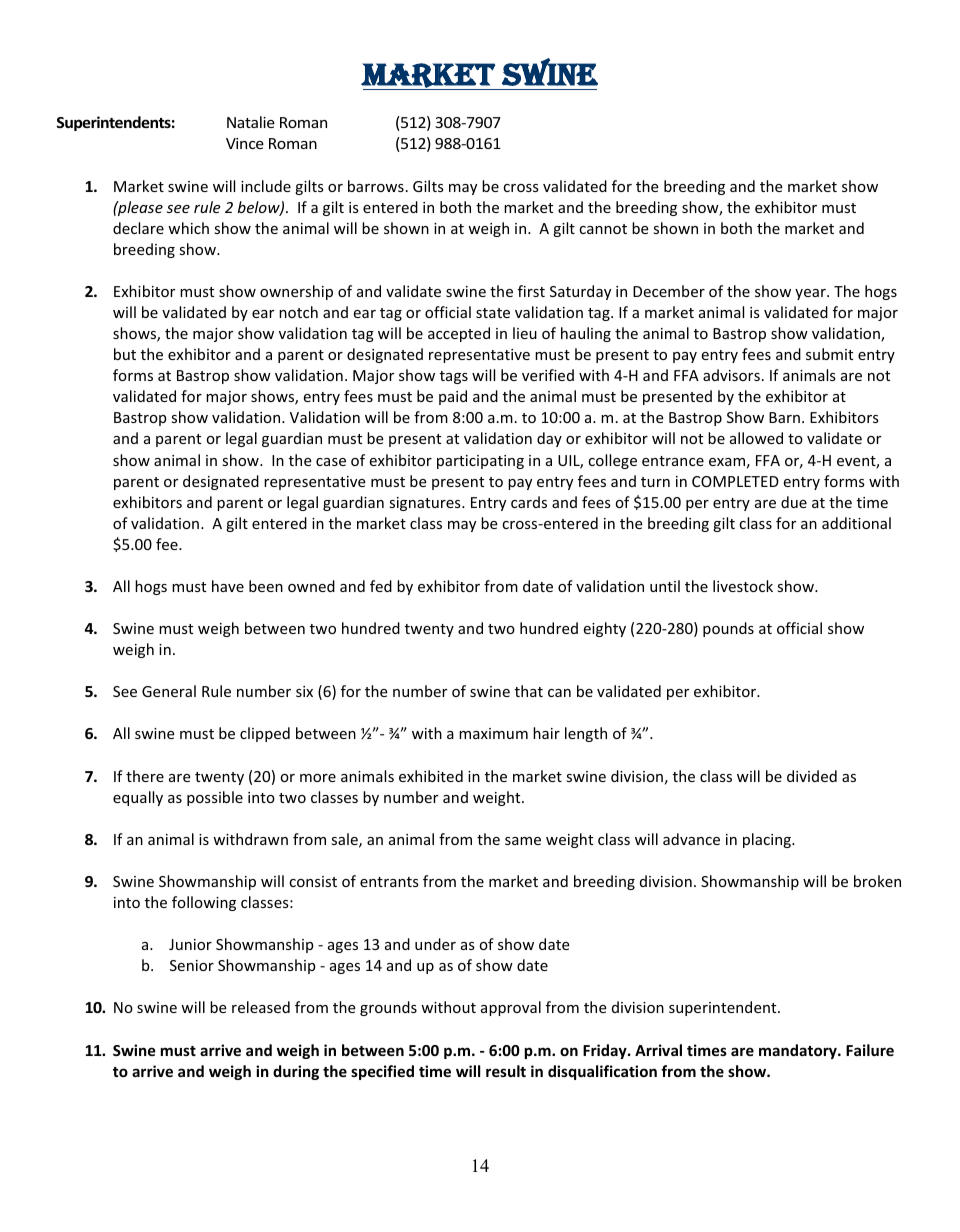  What do you see at coordinates (603, 229) in the screenshot?
I see `cannot` at bounding box center [603, 229].
